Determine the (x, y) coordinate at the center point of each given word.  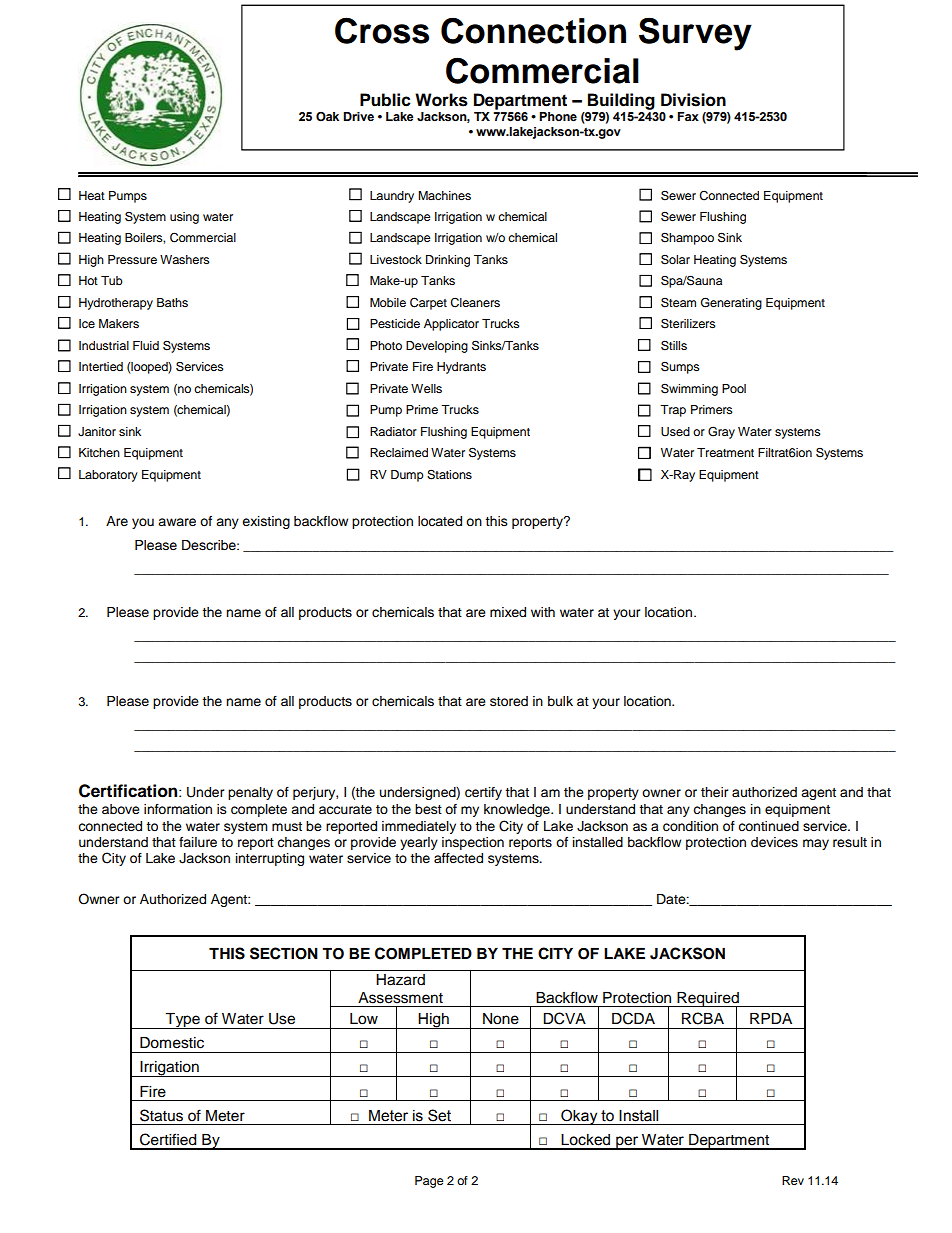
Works (441, 100)
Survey (695, 34)
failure (198, 842)
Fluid (146, 345)
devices (774, 842)
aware (177, 522)
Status (161, 1115)
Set (439, 1115)
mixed (508, 612)
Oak (327, 117)
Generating (731, 303)
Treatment (725, 452)
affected (458, 858)
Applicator (451, 325)
